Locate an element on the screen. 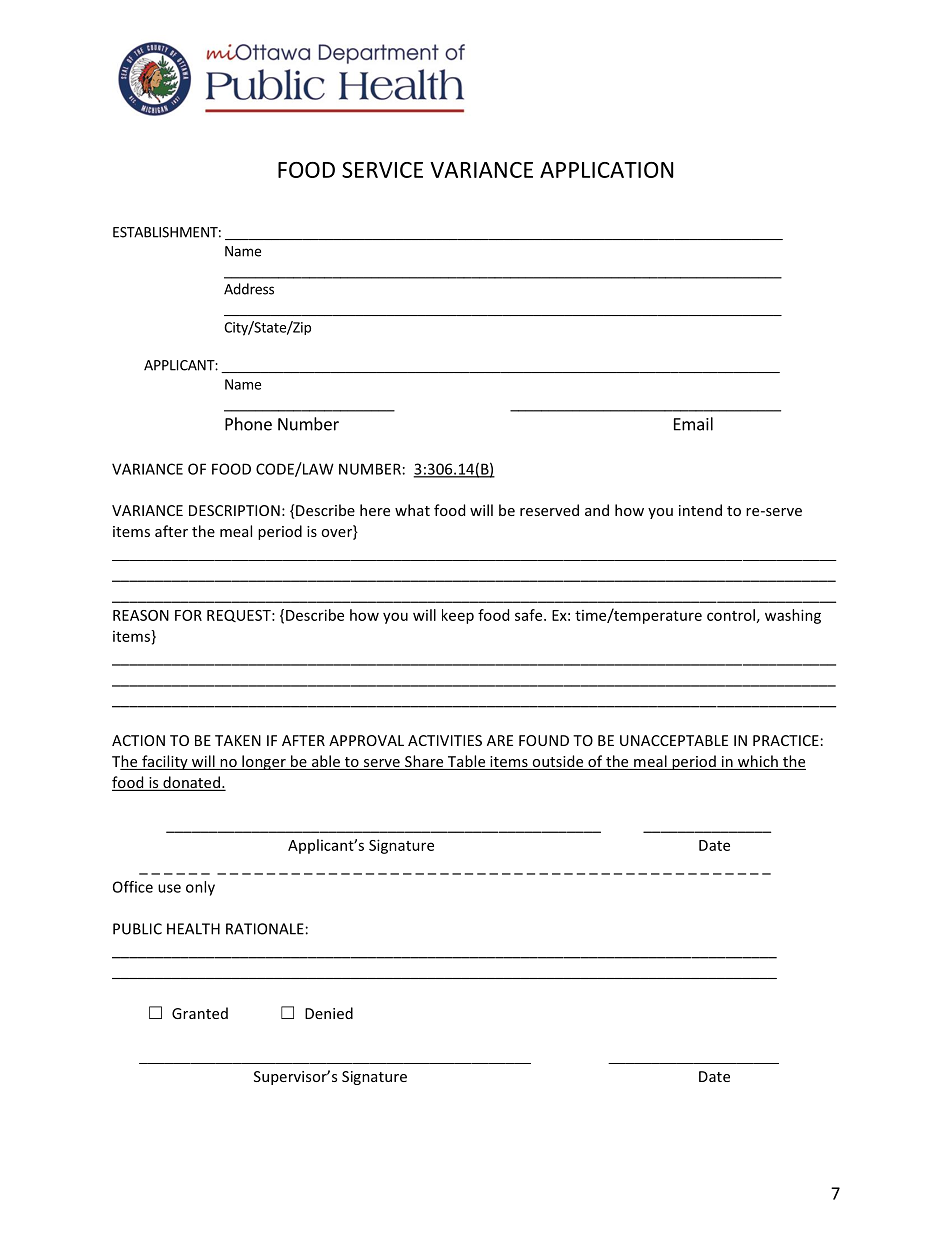 This screenshot has width=952, height=1233. which is located at coordinates (757, 762).
